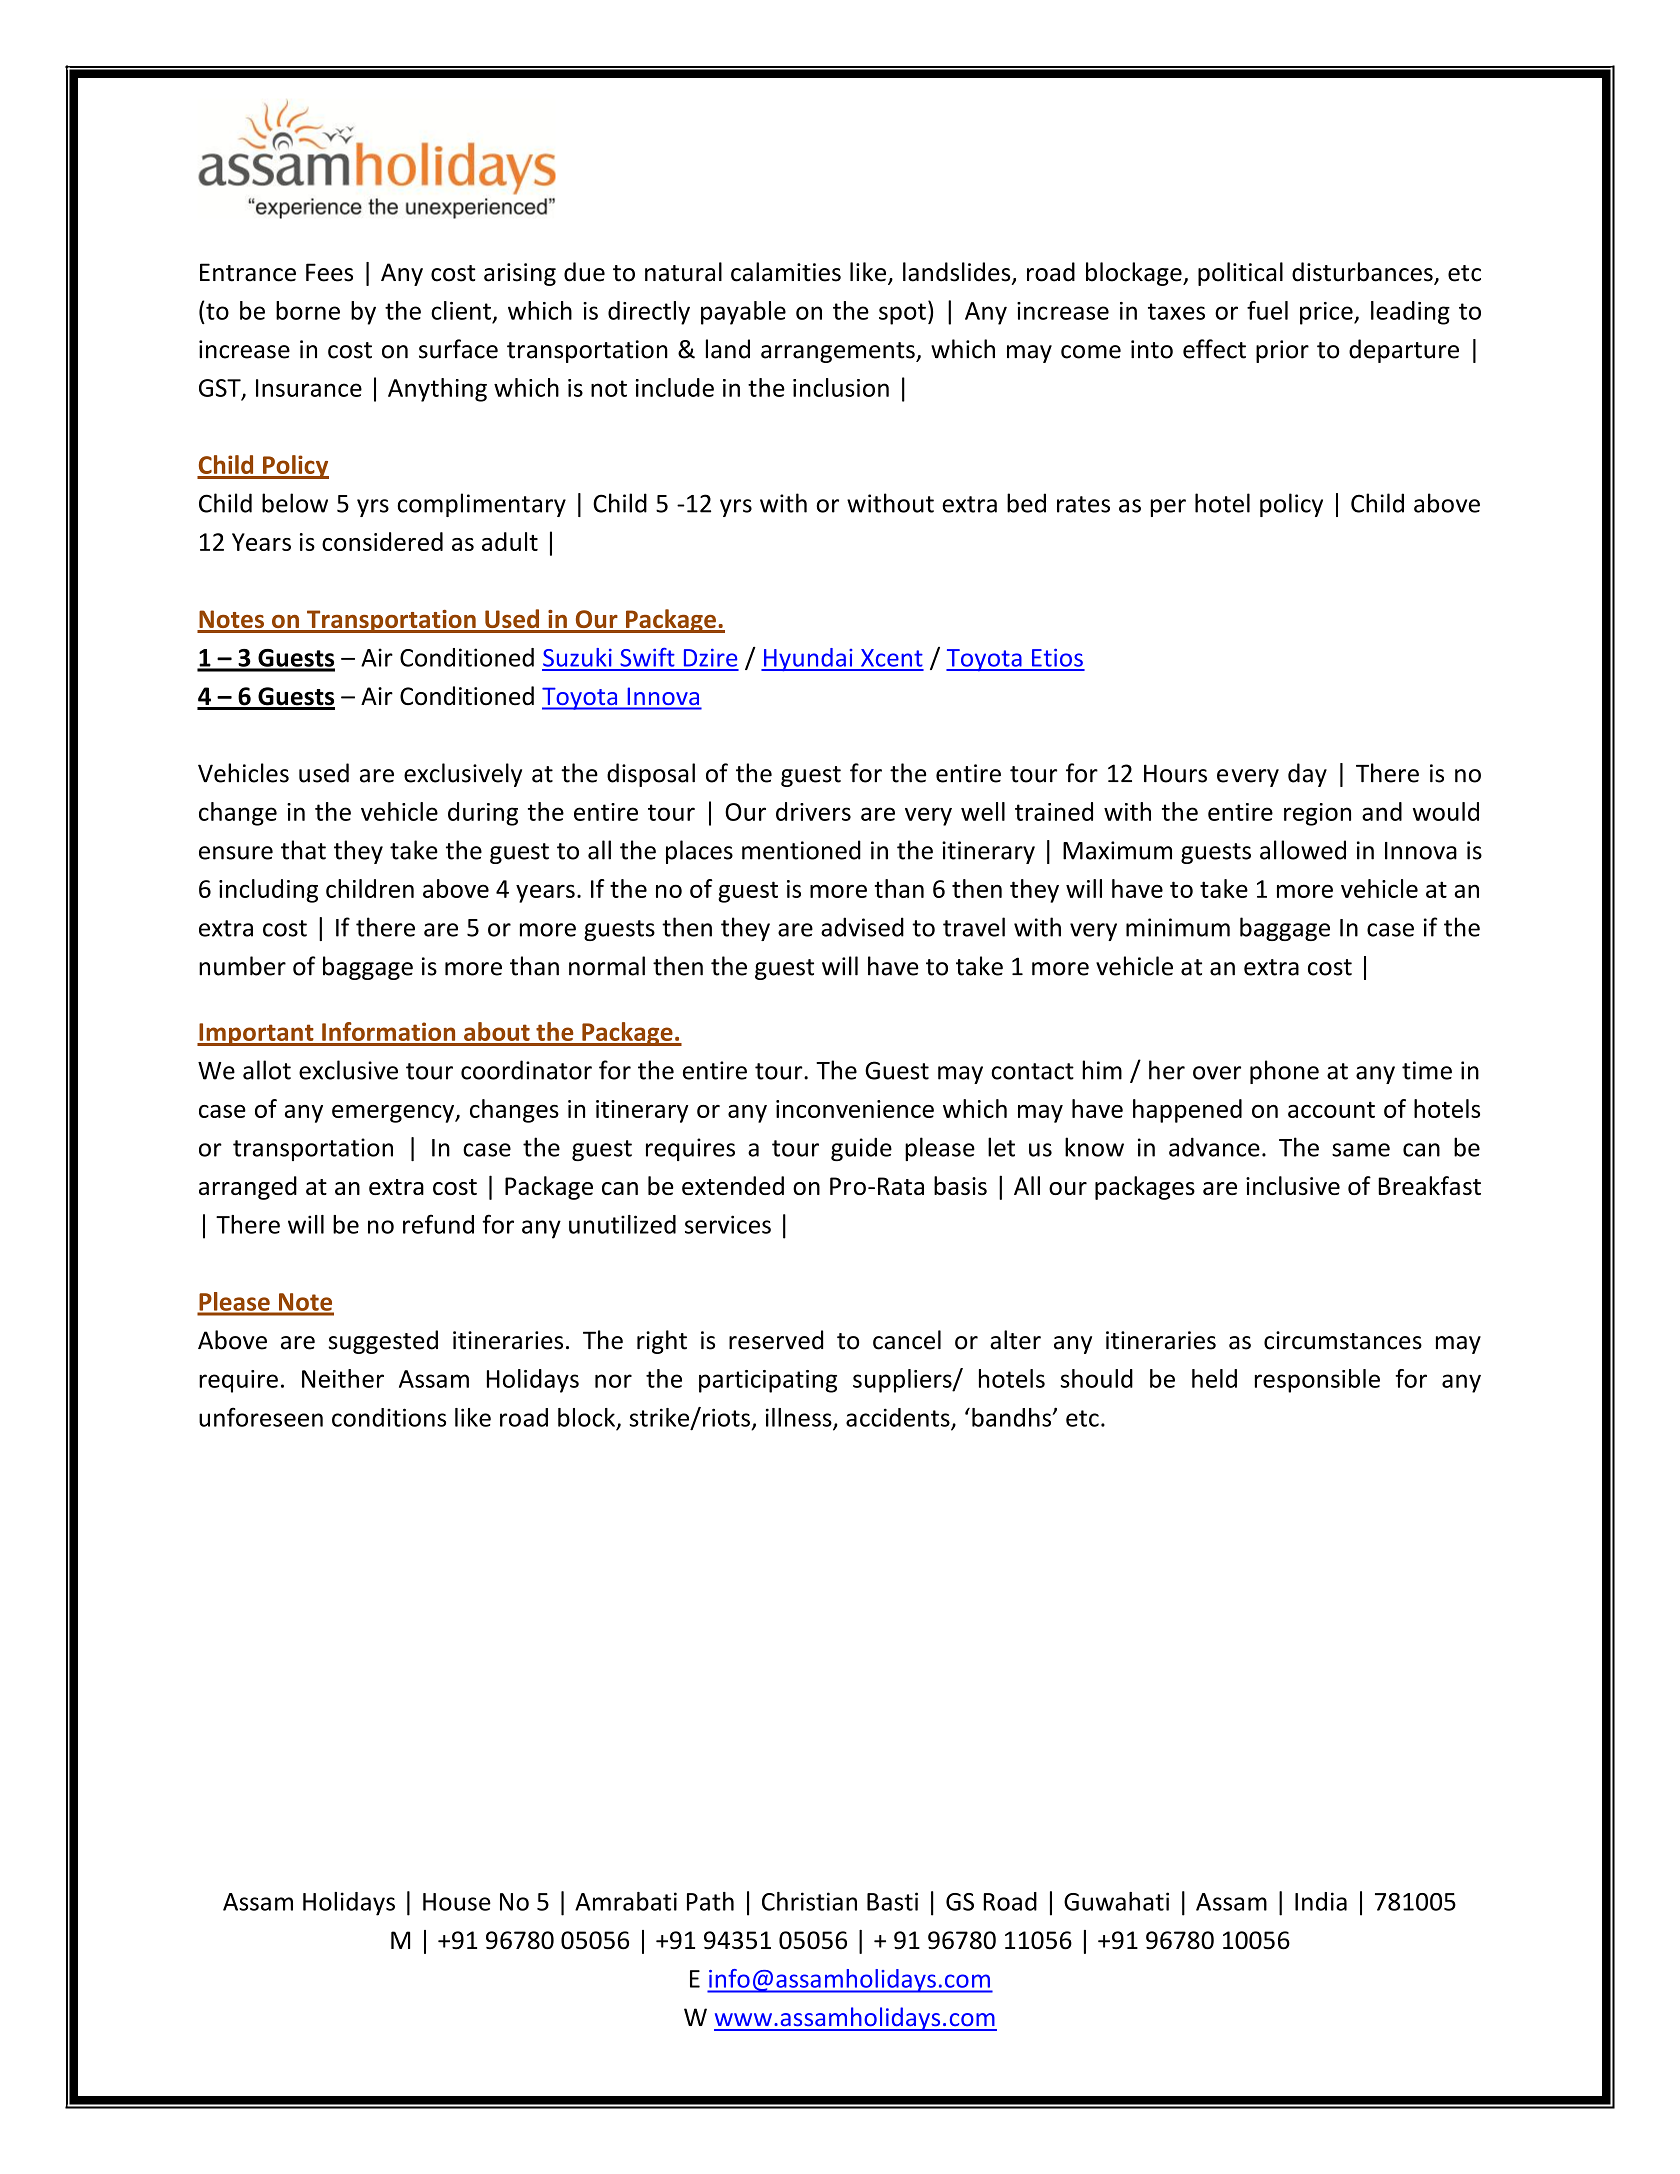 The width and height of the document is (1680, 2174). I want to click on arrangements, so click(839, 352).
